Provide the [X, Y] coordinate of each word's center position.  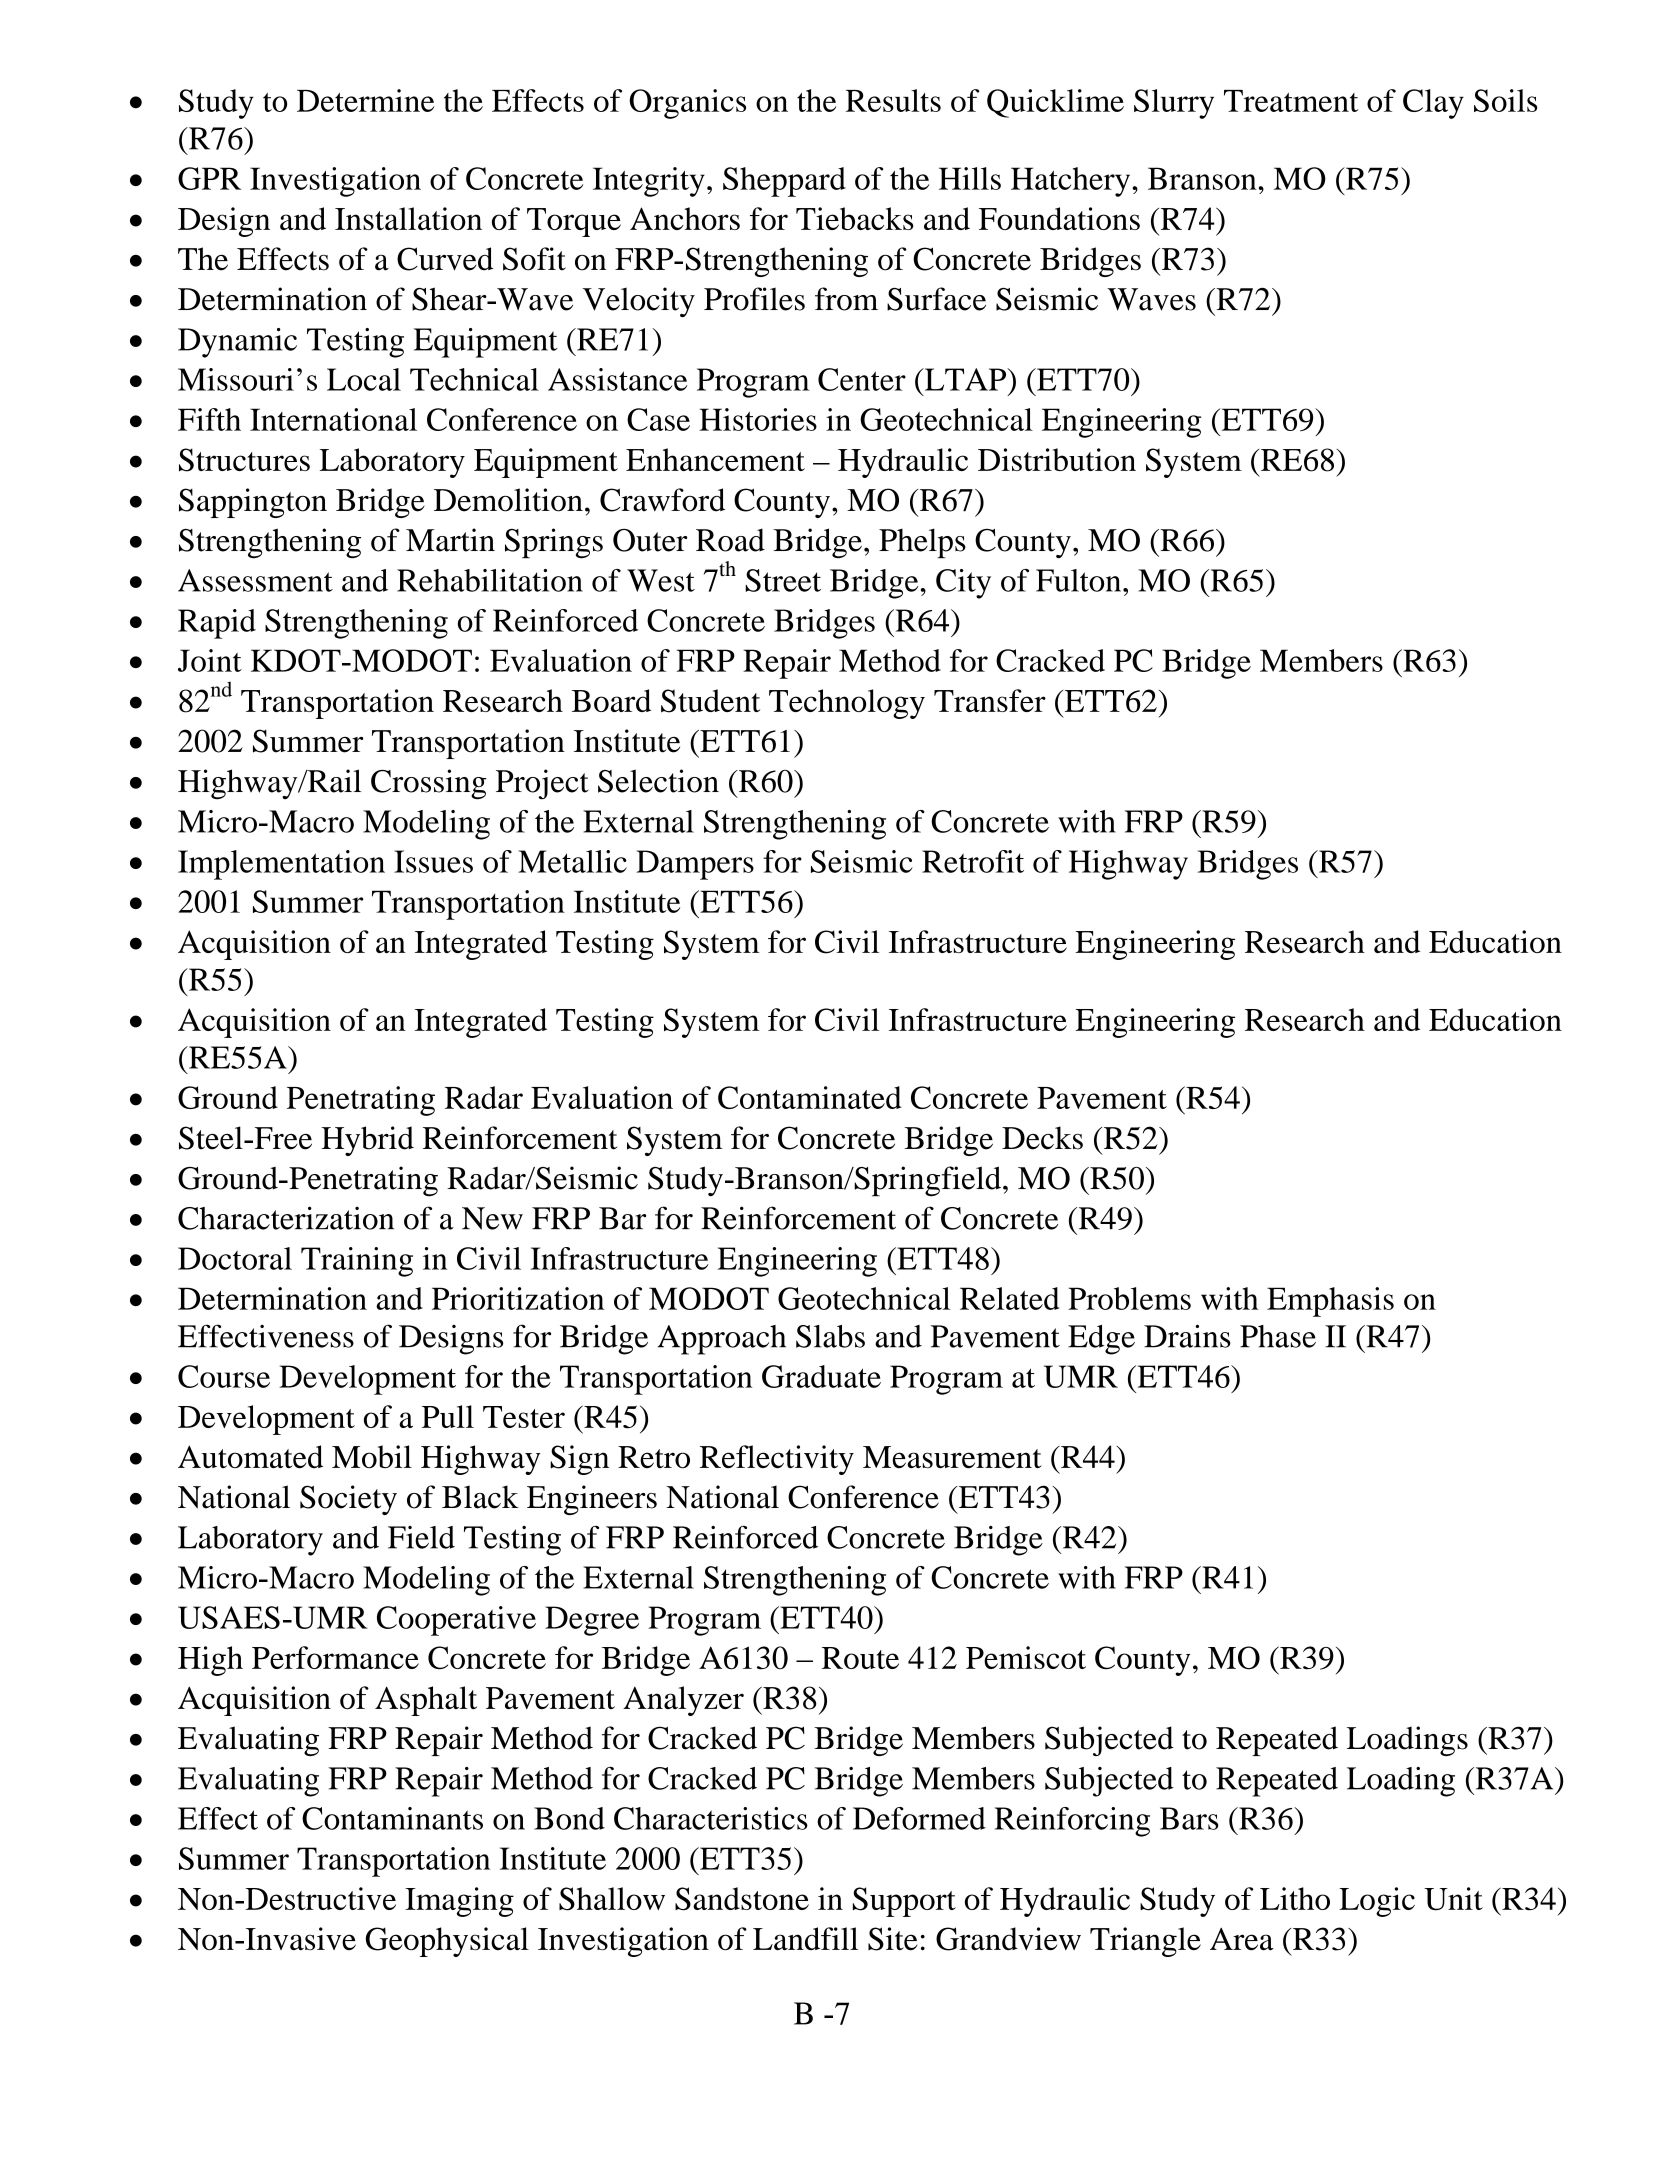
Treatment [1291, 101]
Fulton [1080, 580]
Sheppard [784, 182]
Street [783, 580]
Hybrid [367, 1141]
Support [904, 1902]
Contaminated [809, 1097]
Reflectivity [777, 1460]
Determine [365, 100]
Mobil [372, 1456]
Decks [1042, 1138]
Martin [450, 540]
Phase [1278, 1336]
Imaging [459, 1902]
